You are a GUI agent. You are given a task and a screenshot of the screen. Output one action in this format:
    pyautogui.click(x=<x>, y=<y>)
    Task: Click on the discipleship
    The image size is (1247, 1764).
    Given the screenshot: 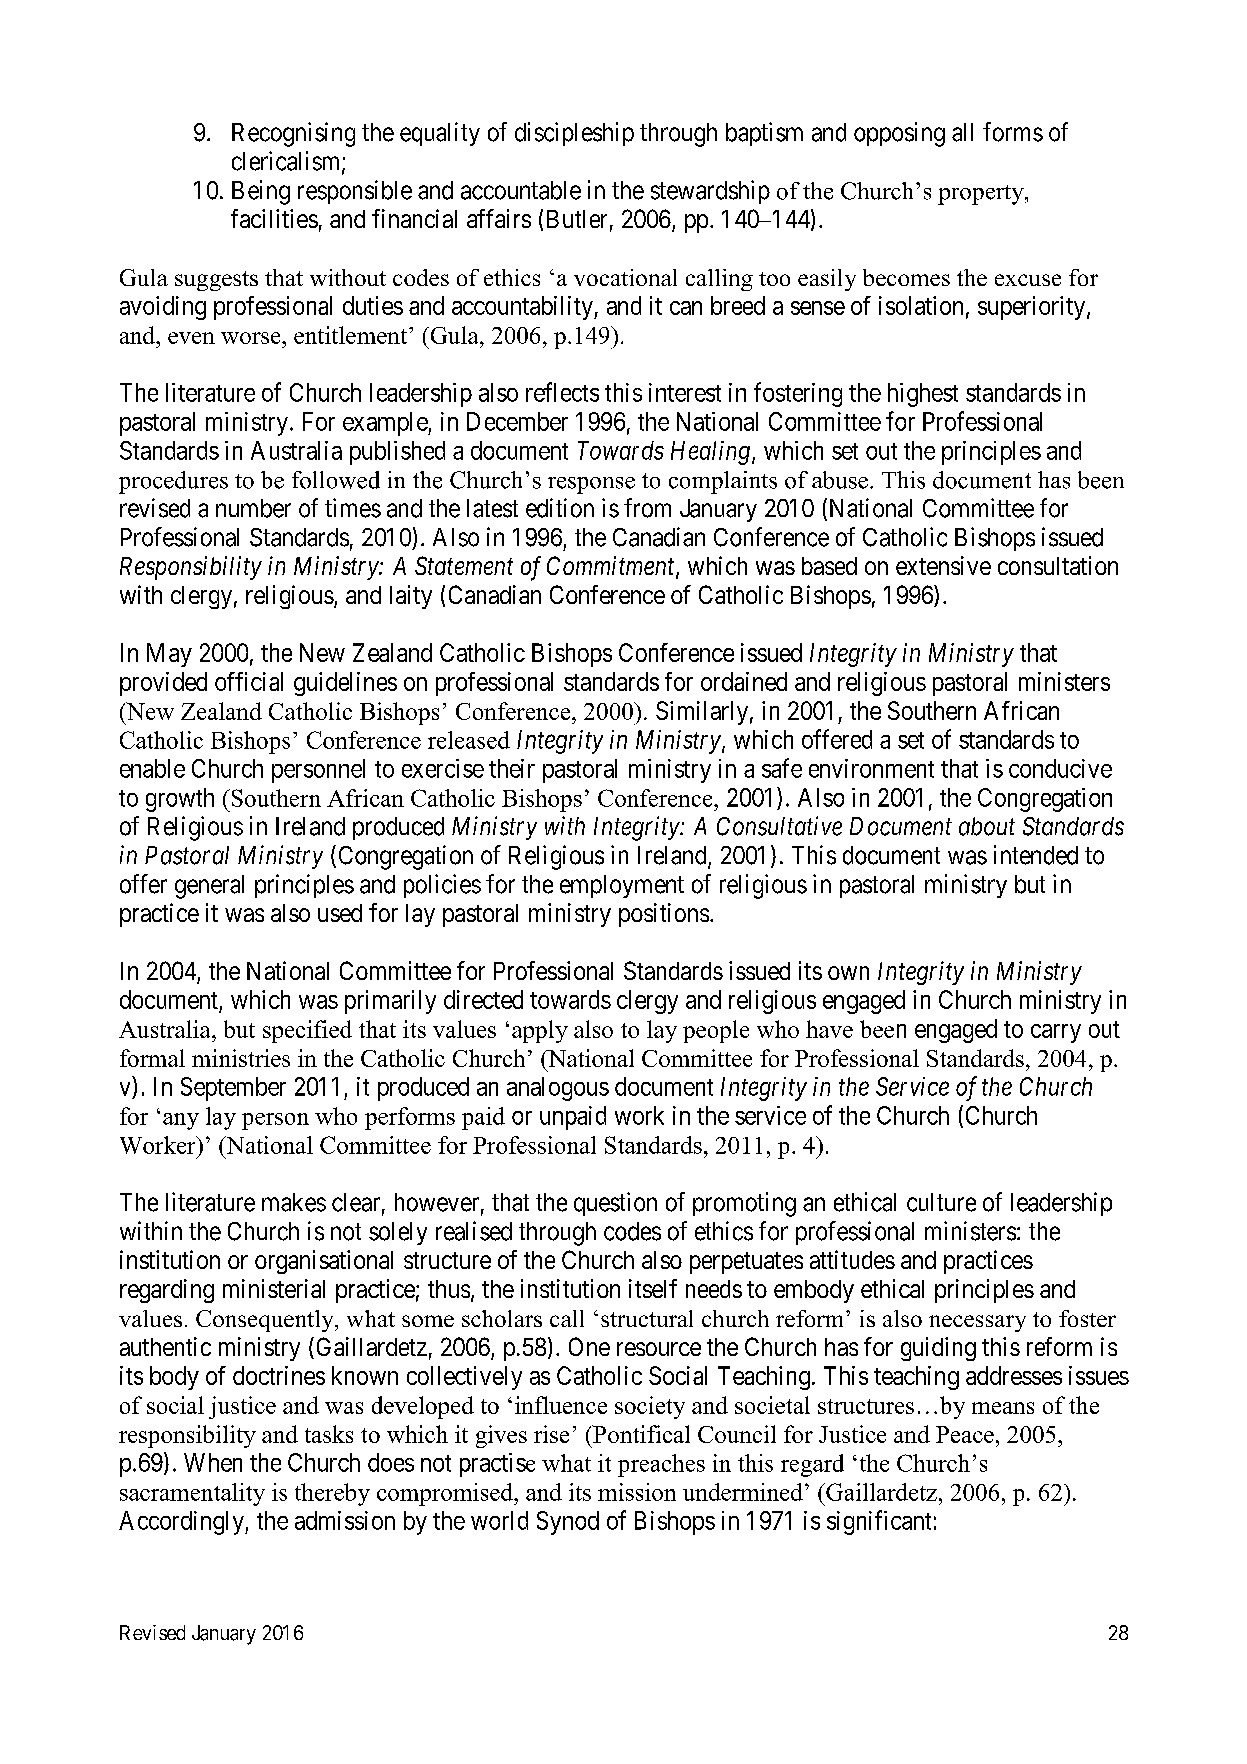 What is the action you would take?
    pyautogui.click(x=574, y=134)
